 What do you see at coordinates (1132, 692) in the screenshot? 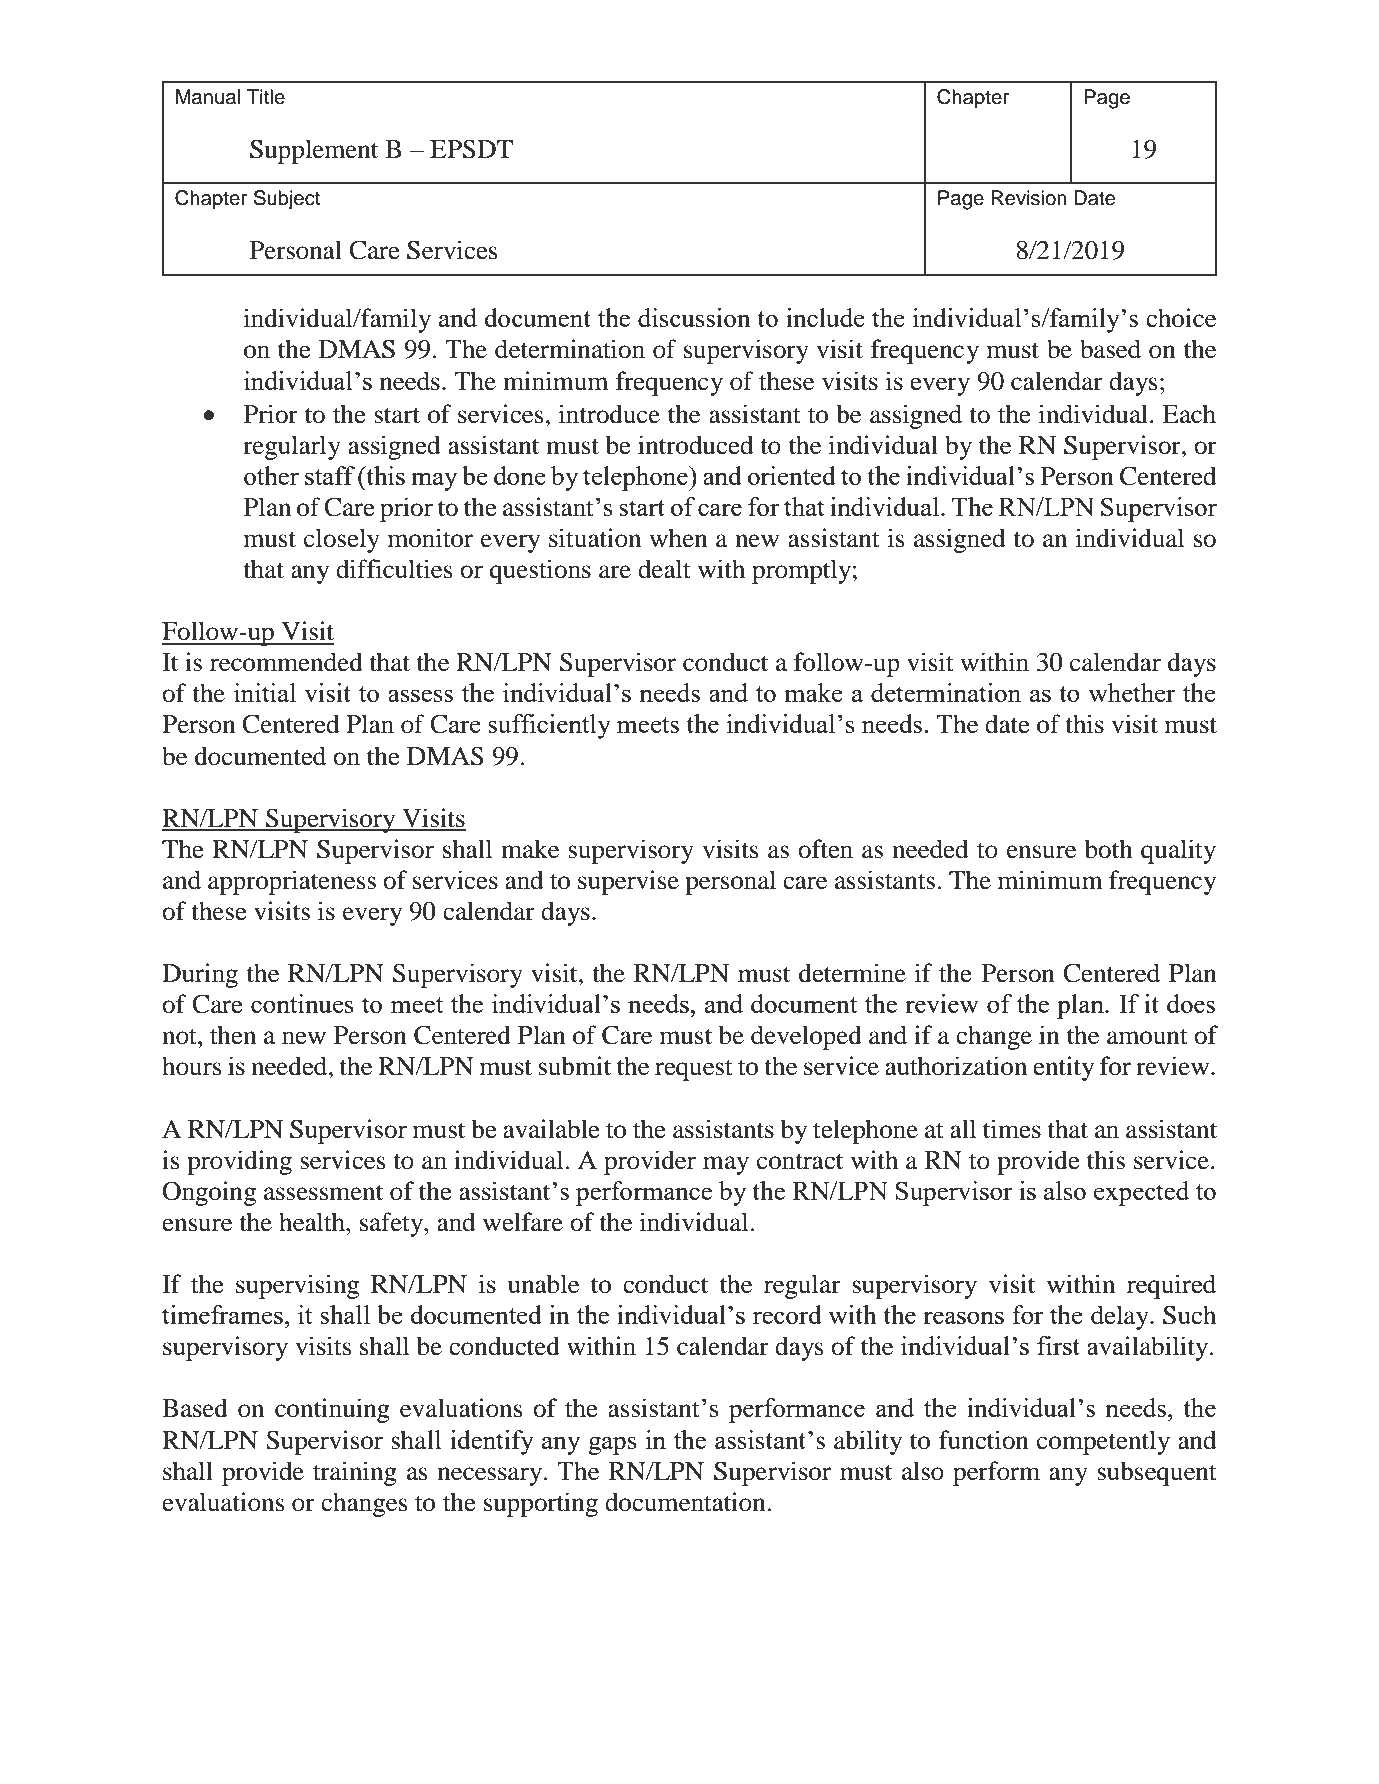
I see `whether` at bounding box center [1132, 692].
